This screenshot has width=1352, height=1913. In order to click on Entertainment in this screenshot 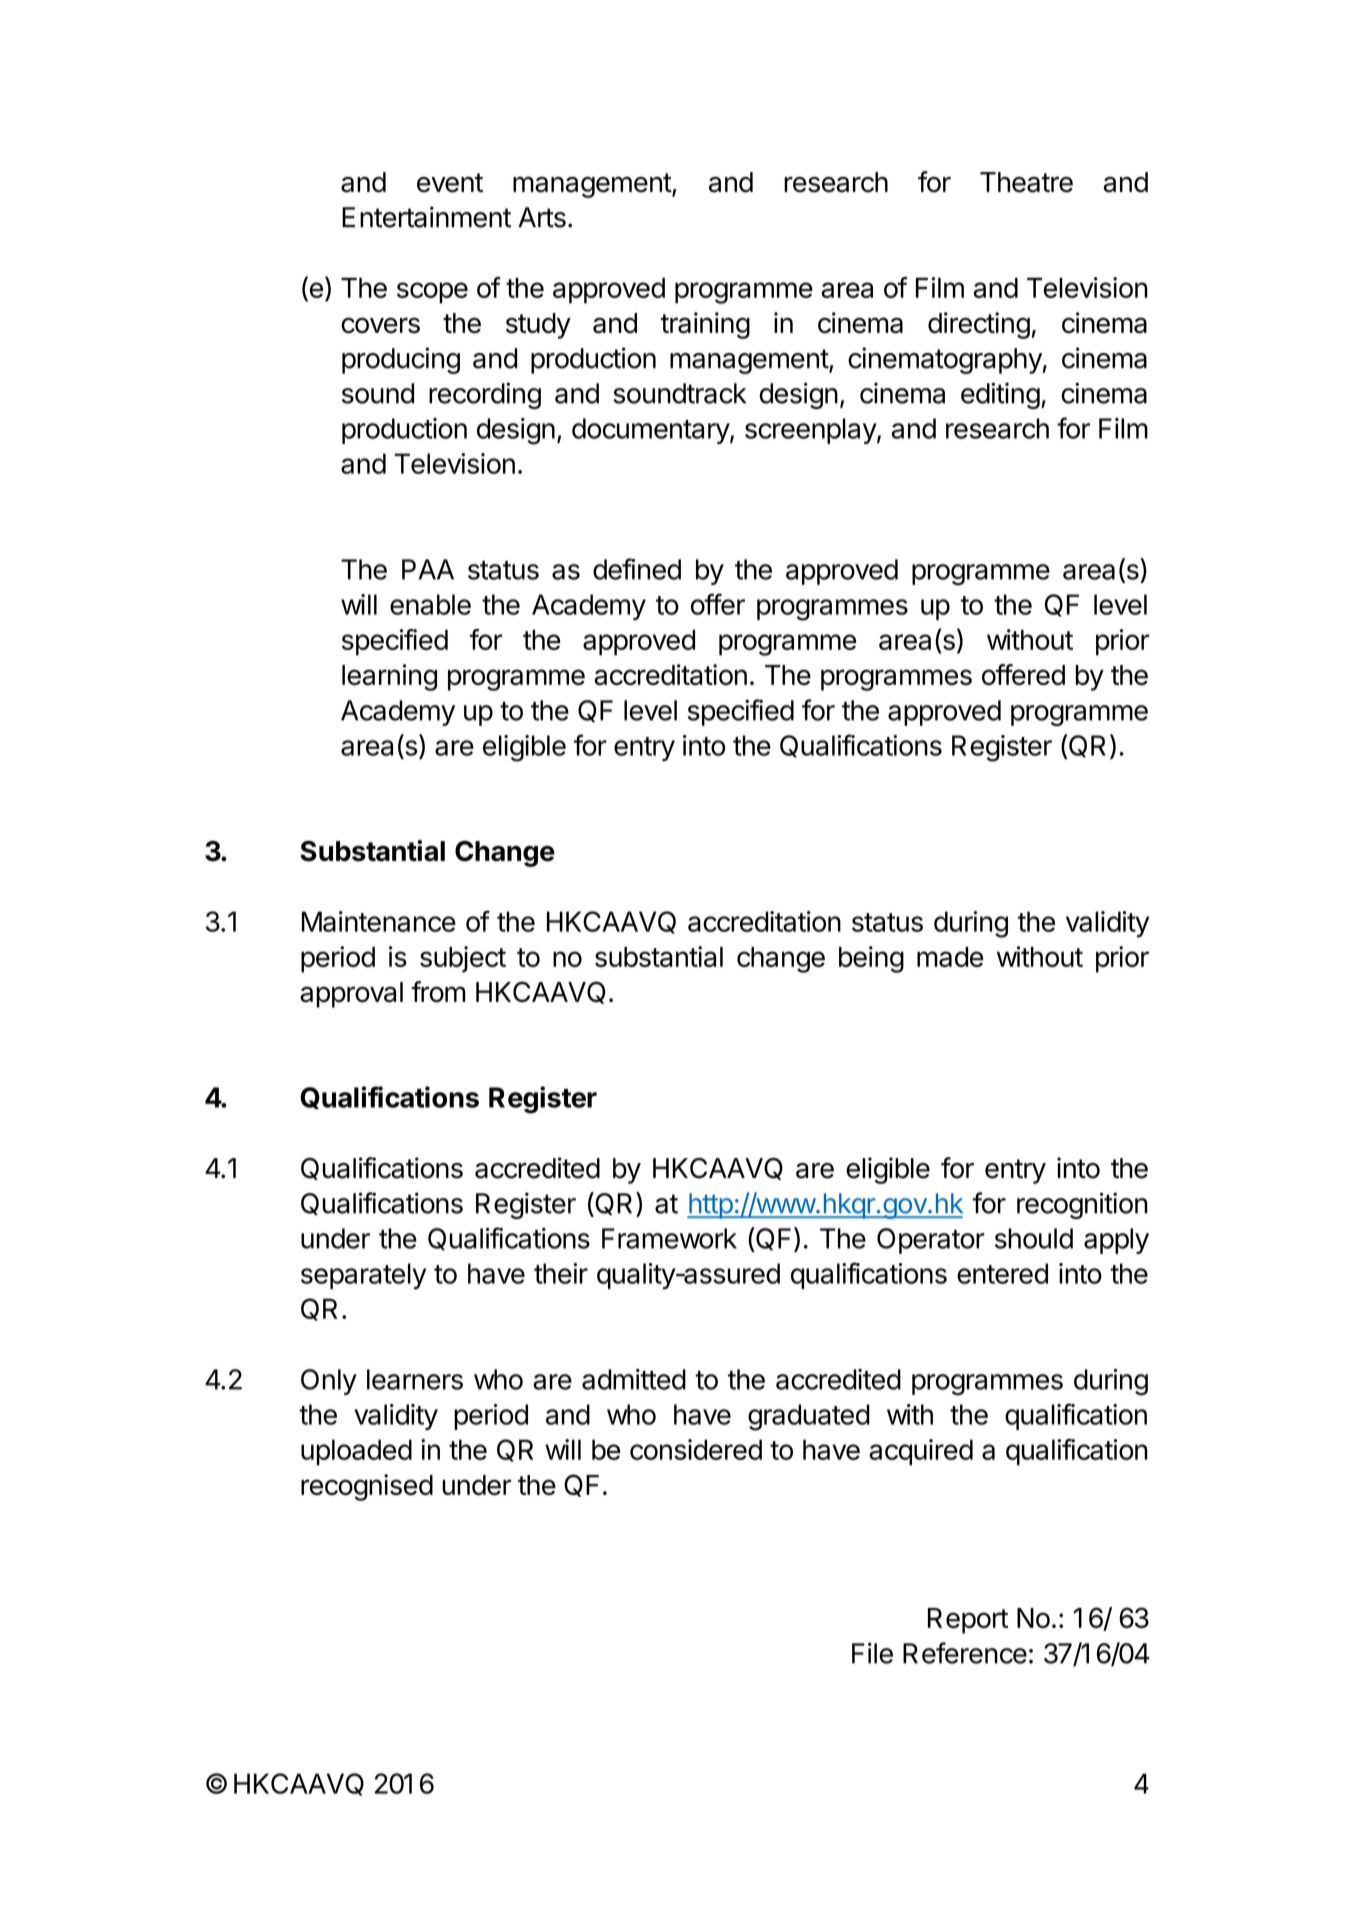, I will do `click(426, 217)`.
